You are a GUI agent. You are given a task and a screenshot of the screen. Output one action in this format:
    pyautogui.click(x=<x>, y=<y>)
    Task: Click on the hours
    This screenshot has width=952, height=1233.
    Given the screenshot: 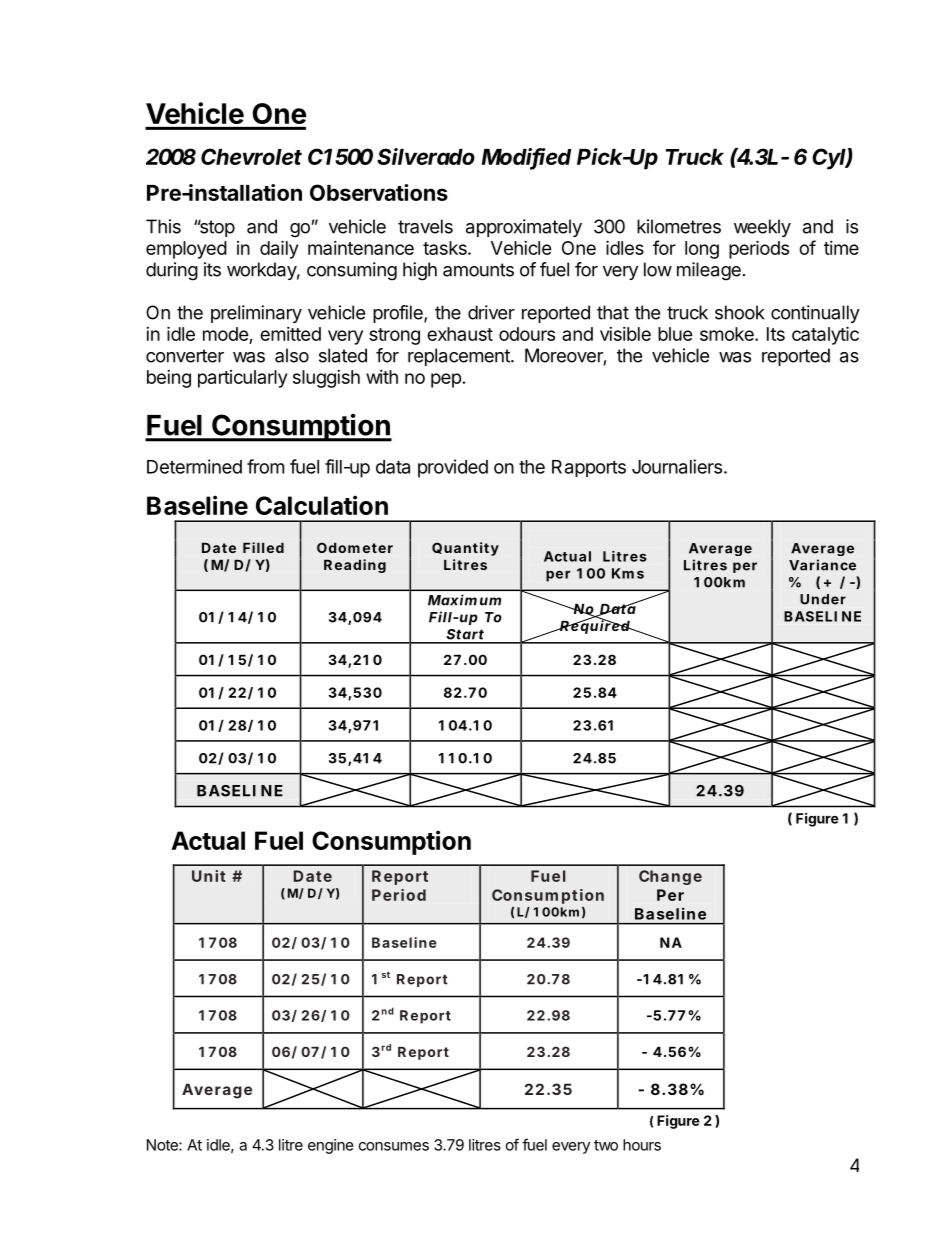 What is the action you would take?
    pyautogui.click(x=642, y=1145)
